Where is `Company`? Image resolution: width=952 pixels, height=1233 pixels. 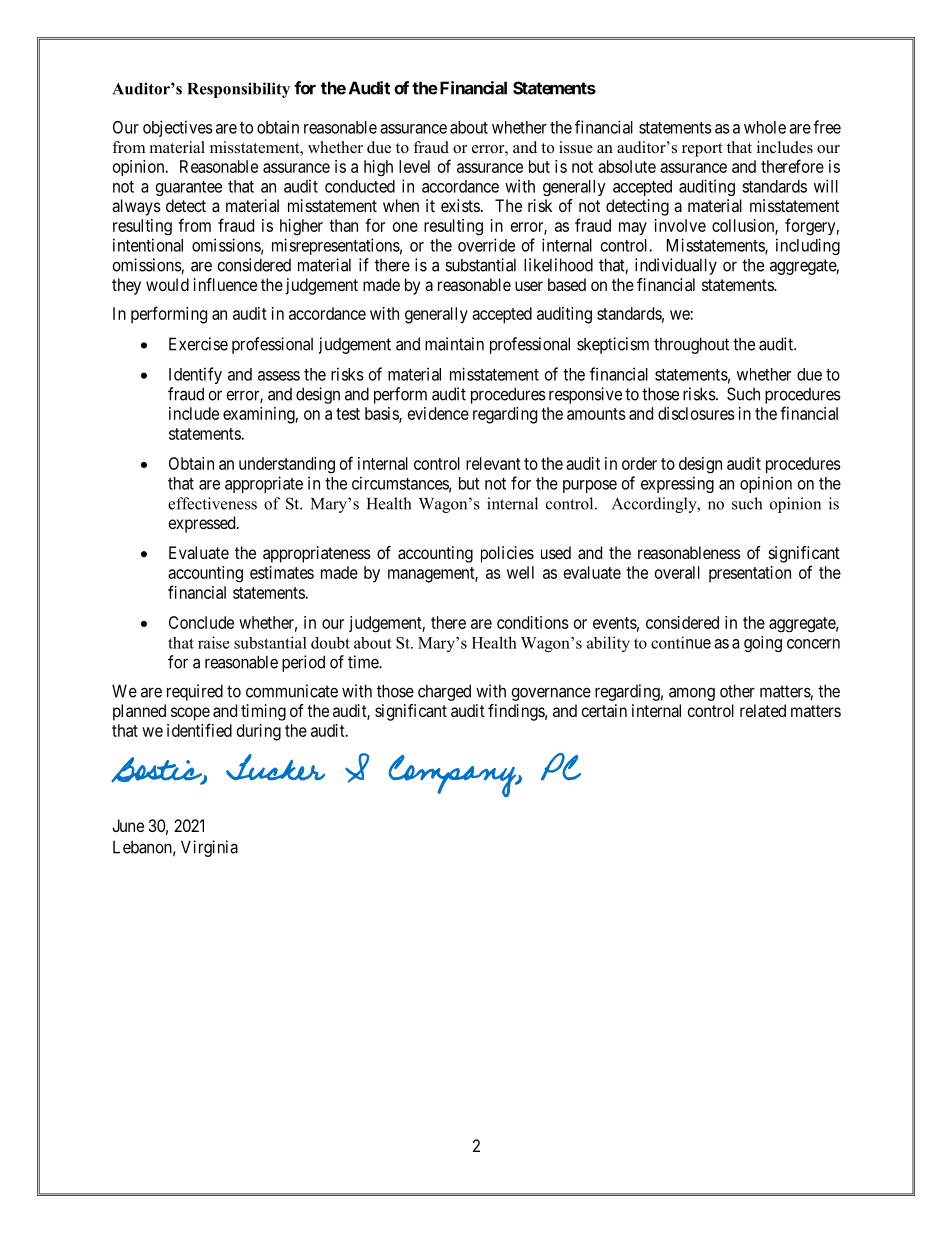 Company is located at coordinates (453, 776).
